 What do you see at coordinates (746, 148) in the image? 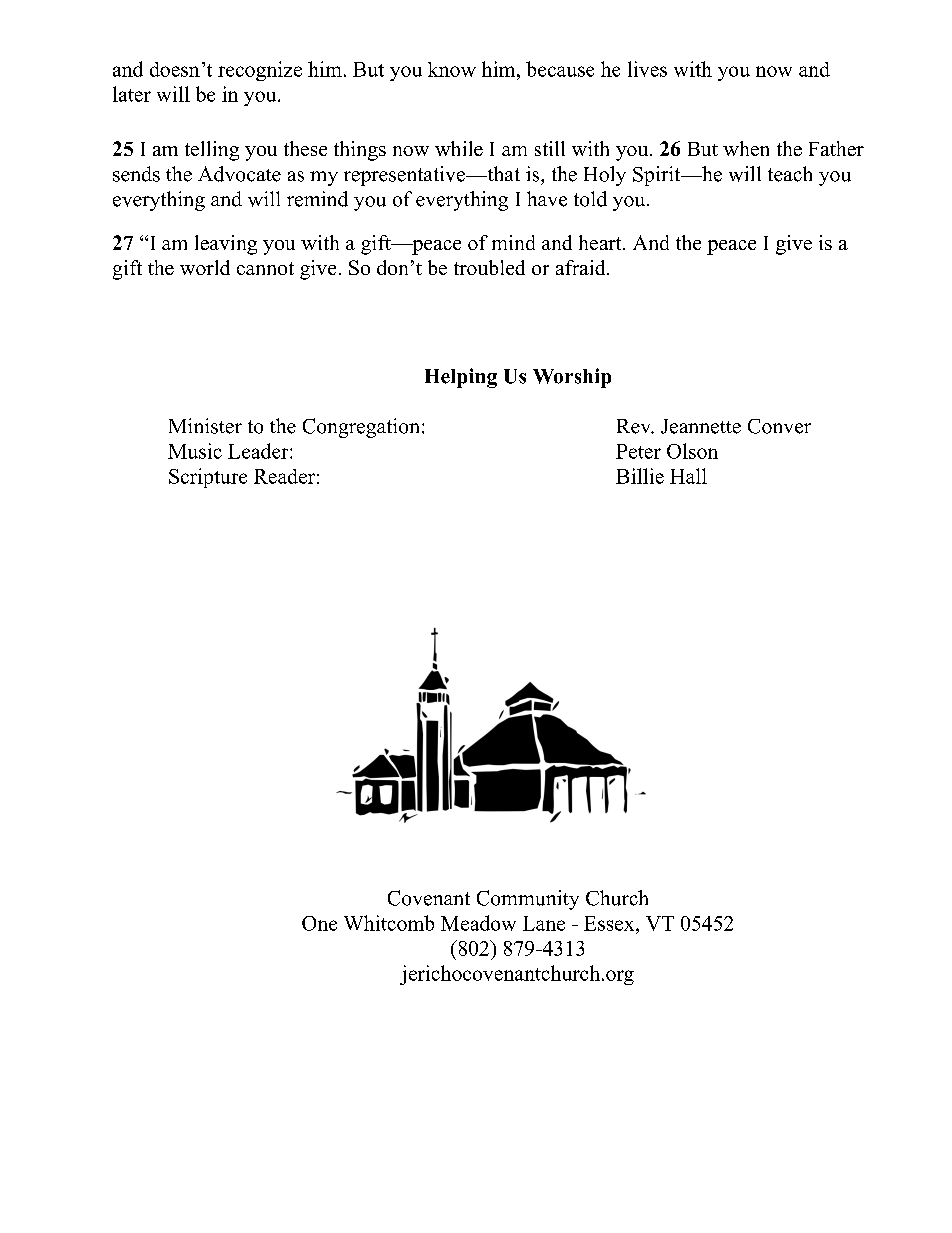
I see `when` at bounding box center [746, 148].
